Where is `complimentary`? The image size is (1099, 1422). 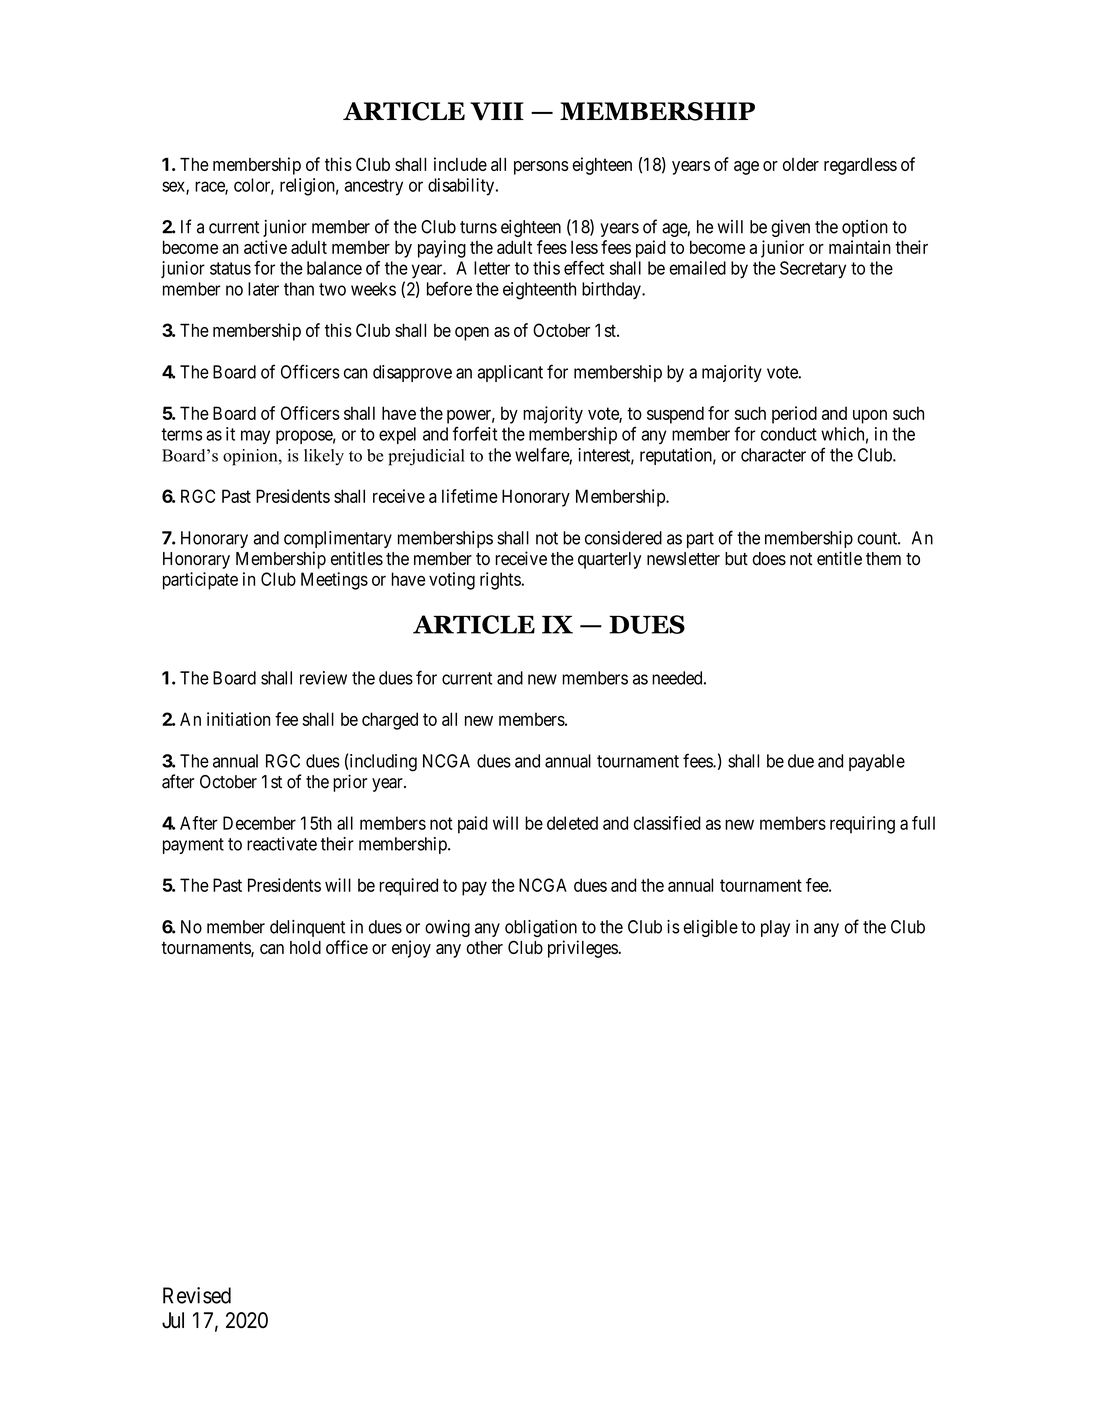
complimentary is located at coordinates (338, 539).
